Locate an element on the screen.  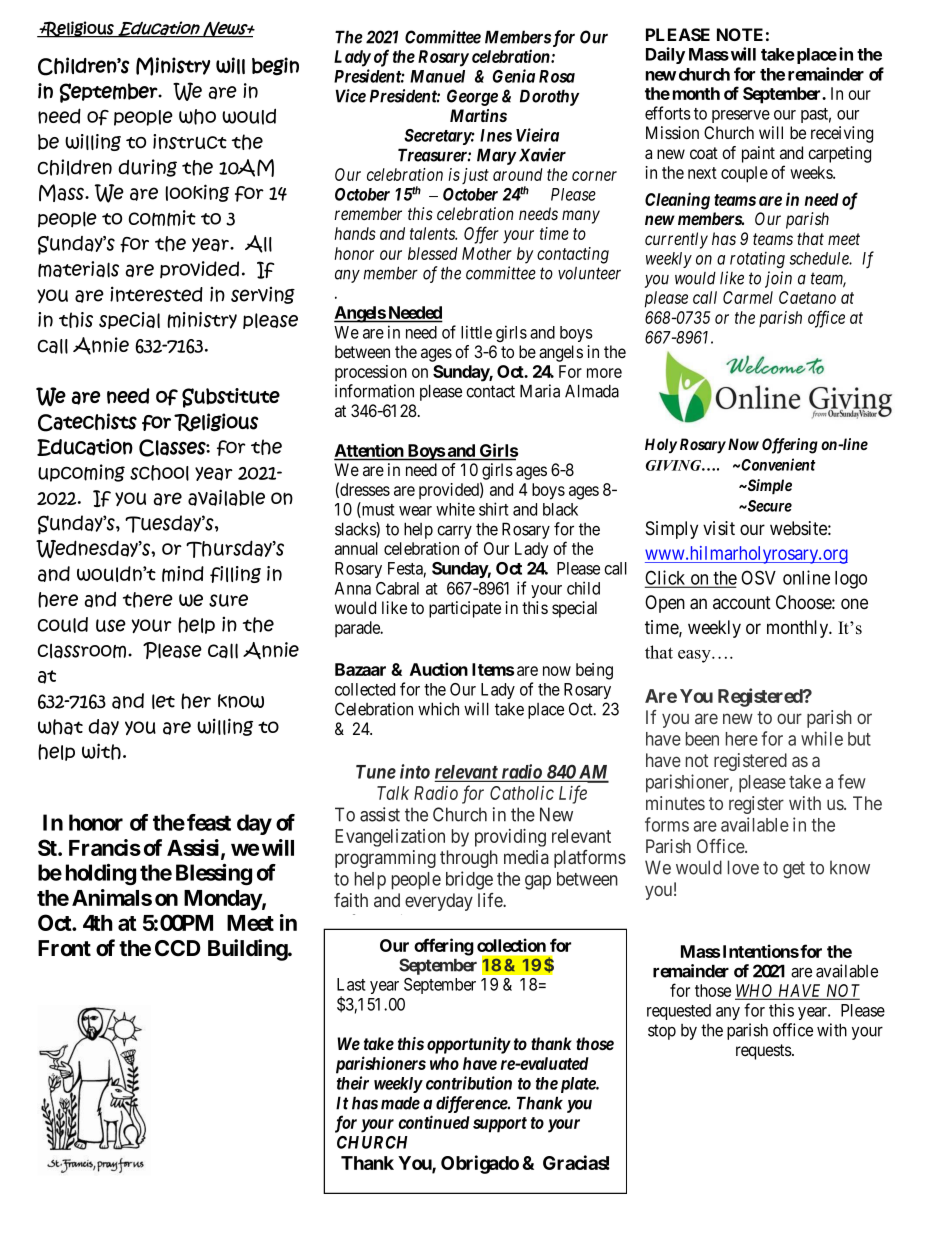
requests is located at coordinates (764, 1052).
